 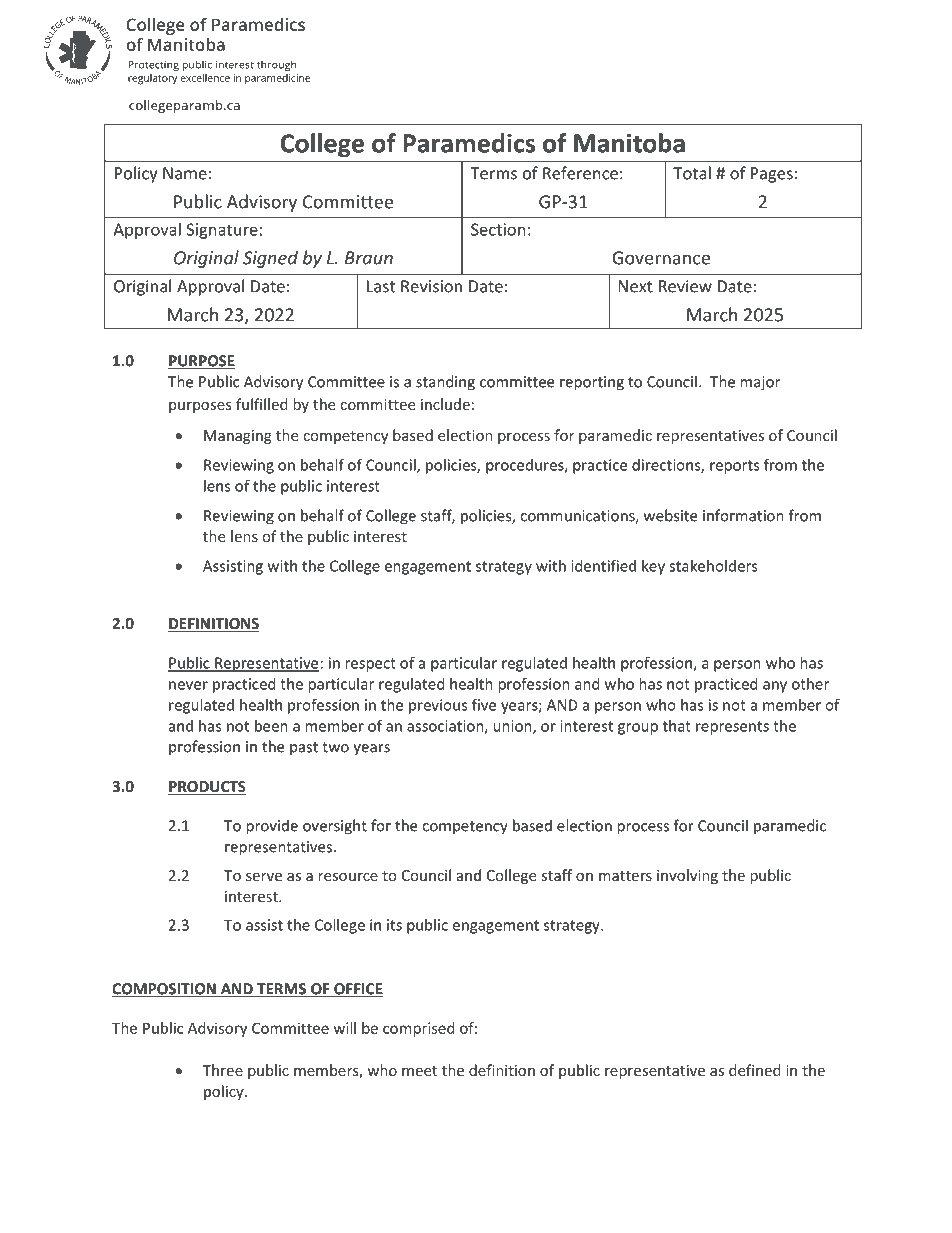 I want to click on identified, so click(x=603, y=565).
